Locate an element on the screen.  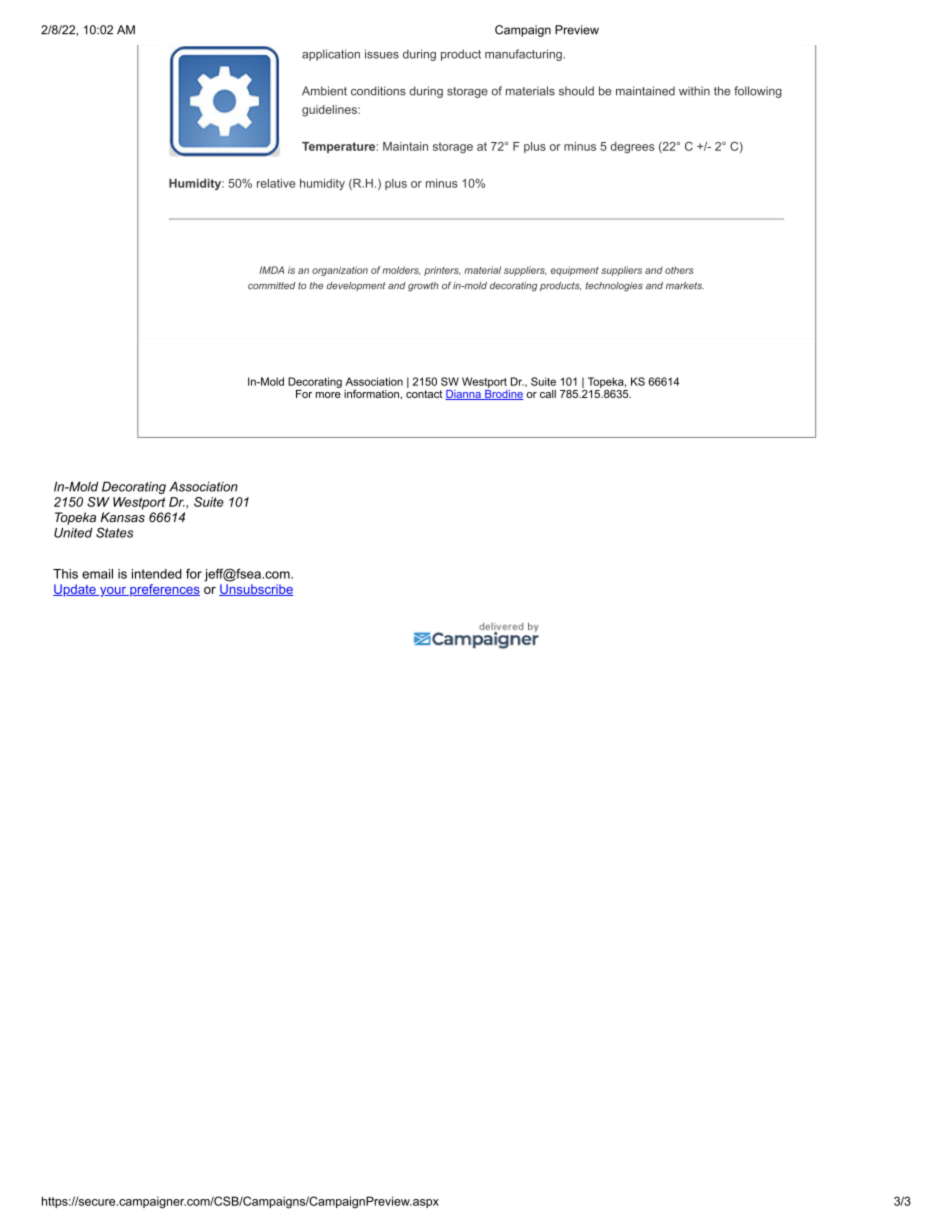
others is located at coordinates (679, 270).
